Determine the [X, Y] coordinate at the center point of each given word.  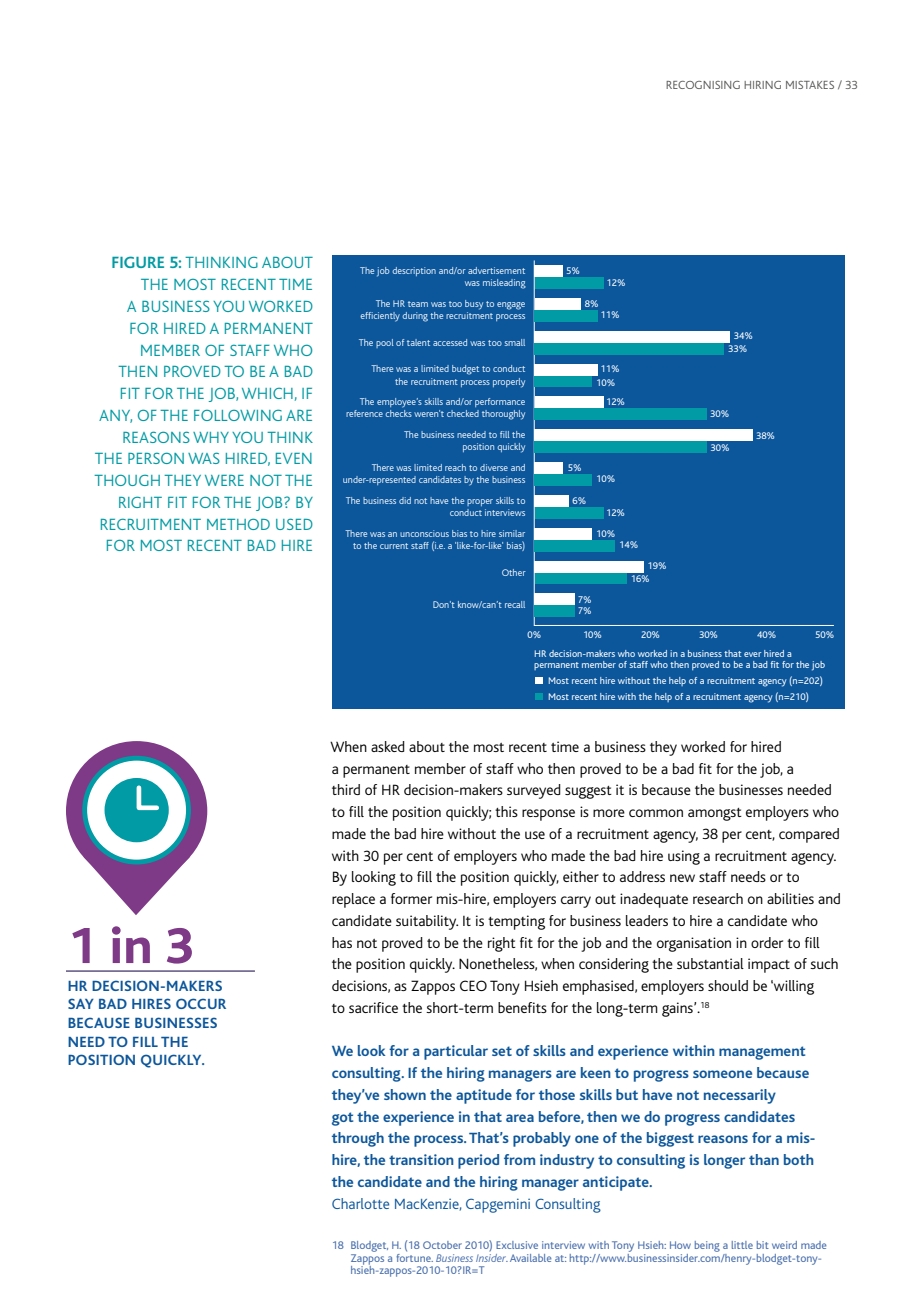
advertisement [496, 270]
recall [515, 604]
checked [463, 413]
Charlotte [360, 1203]
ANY [115, 416]
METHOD [238, 524]
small [515, 342]
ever [752, 654]
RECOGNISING [703, 85]
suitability [427, 922]
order [767, 942]
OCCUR [201, 1003]
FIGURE [138, 262]
